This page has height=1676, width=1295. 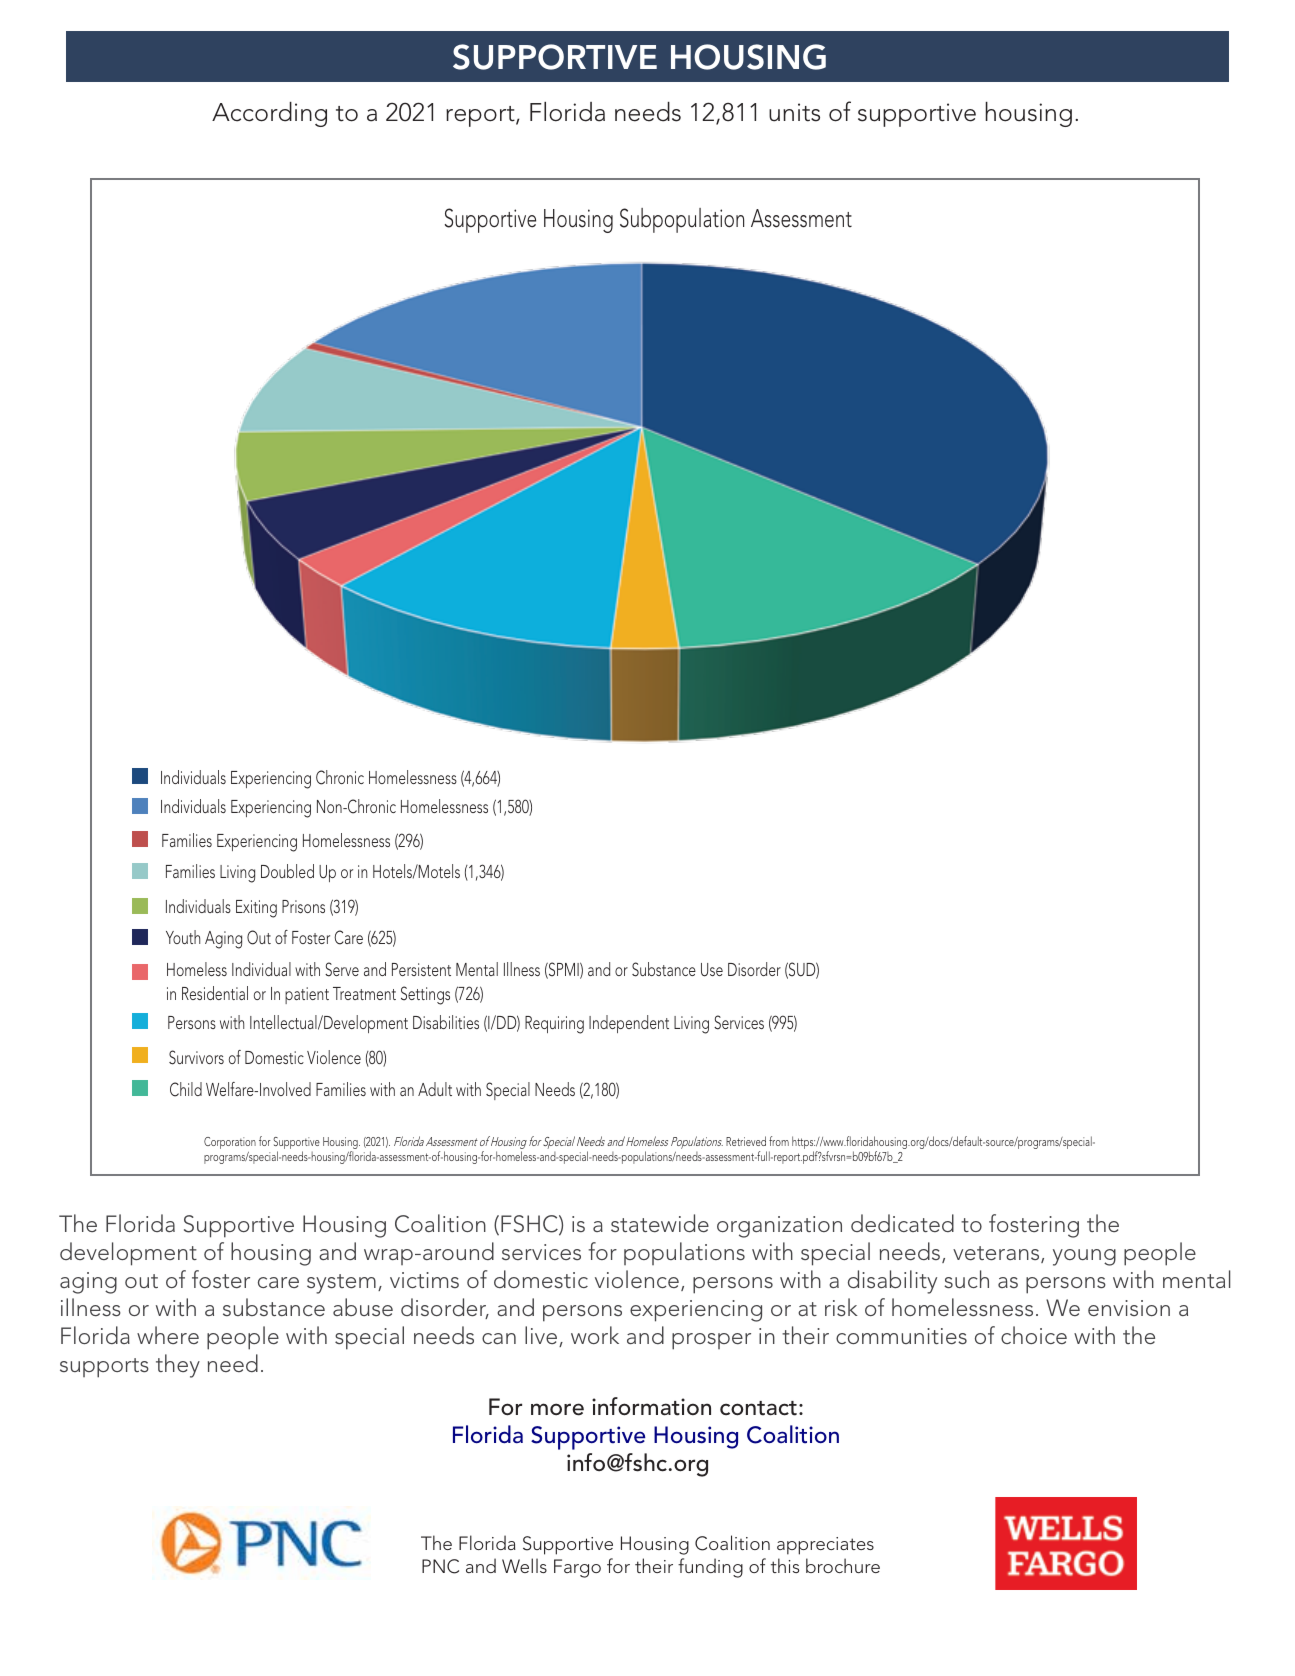 What do you see at coordinates (577, 1568) in the page?
I see `Fargo` at bounding box center [577, 1568].
